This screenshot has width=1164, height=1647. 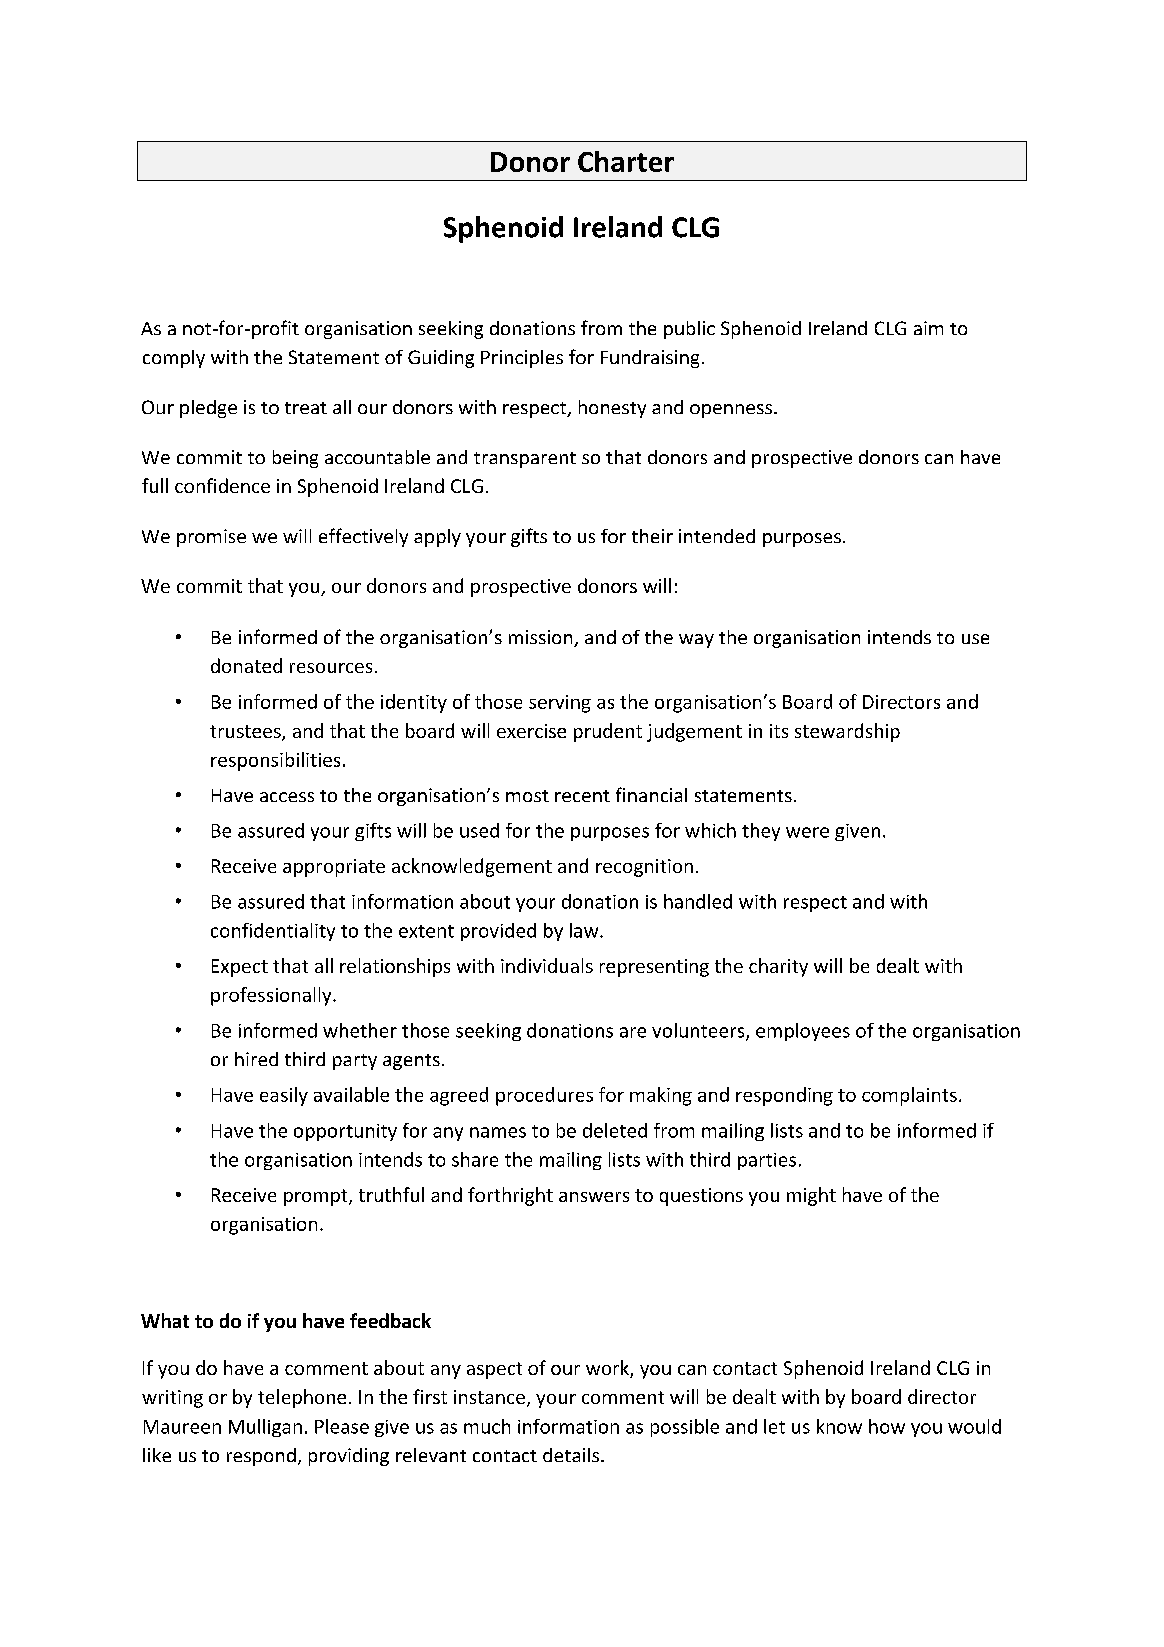 What do you see at coordinates (928, 328) in the screenshot?
I see `aim` at bounding box center [928, 328].
